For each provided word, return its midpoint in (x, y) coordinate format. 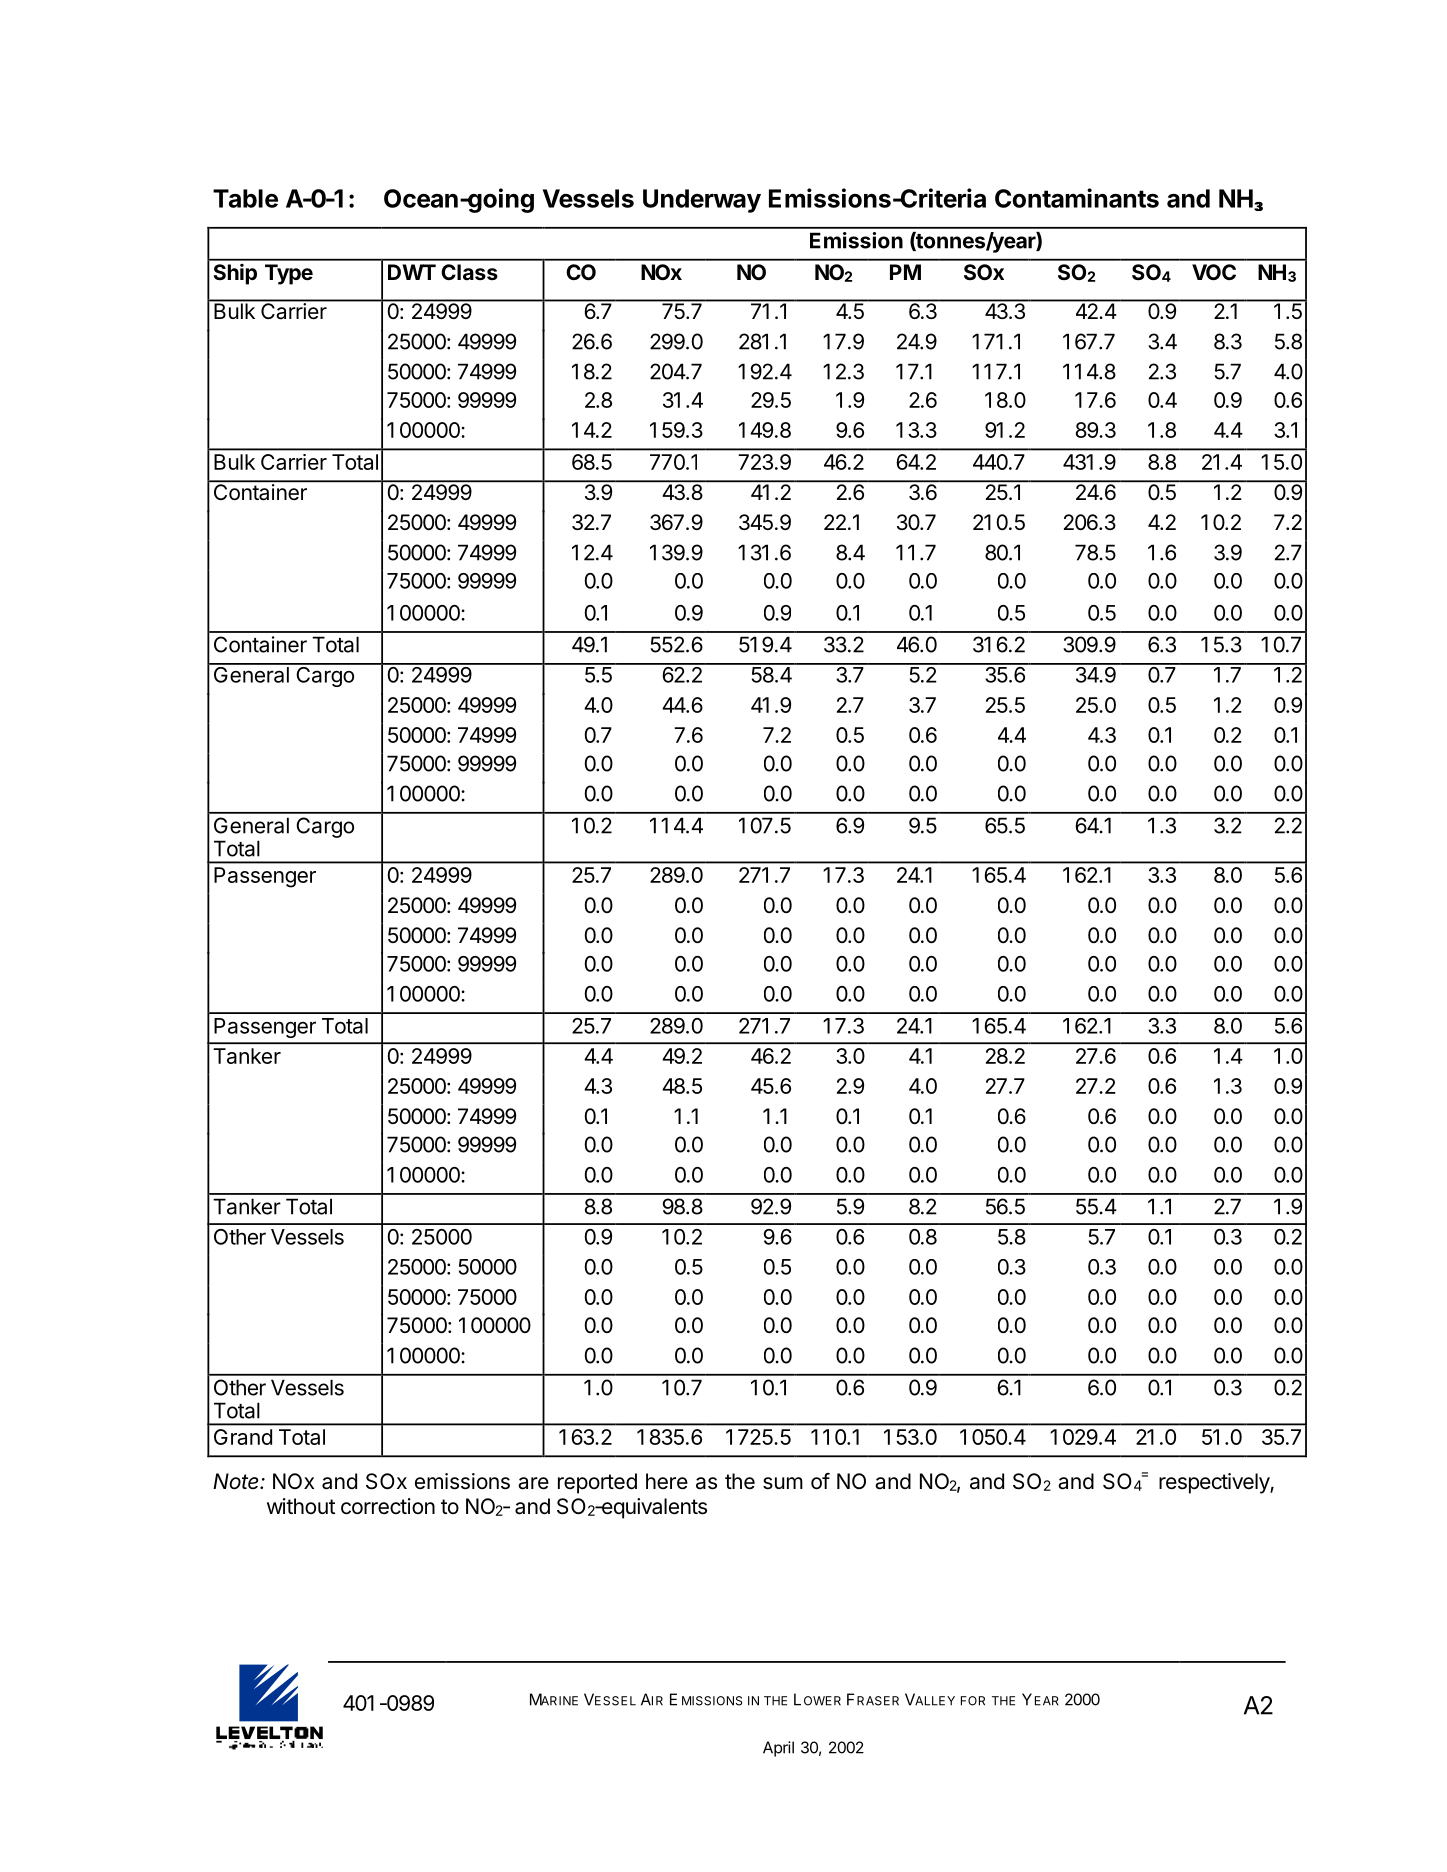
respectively (1215, 1483)
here (667, 1481)
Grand (243, 1437)
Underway (702, 201)
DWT (412, 272)
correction (388, 1506)
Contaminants (1077, 198)
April (778, 1749)
